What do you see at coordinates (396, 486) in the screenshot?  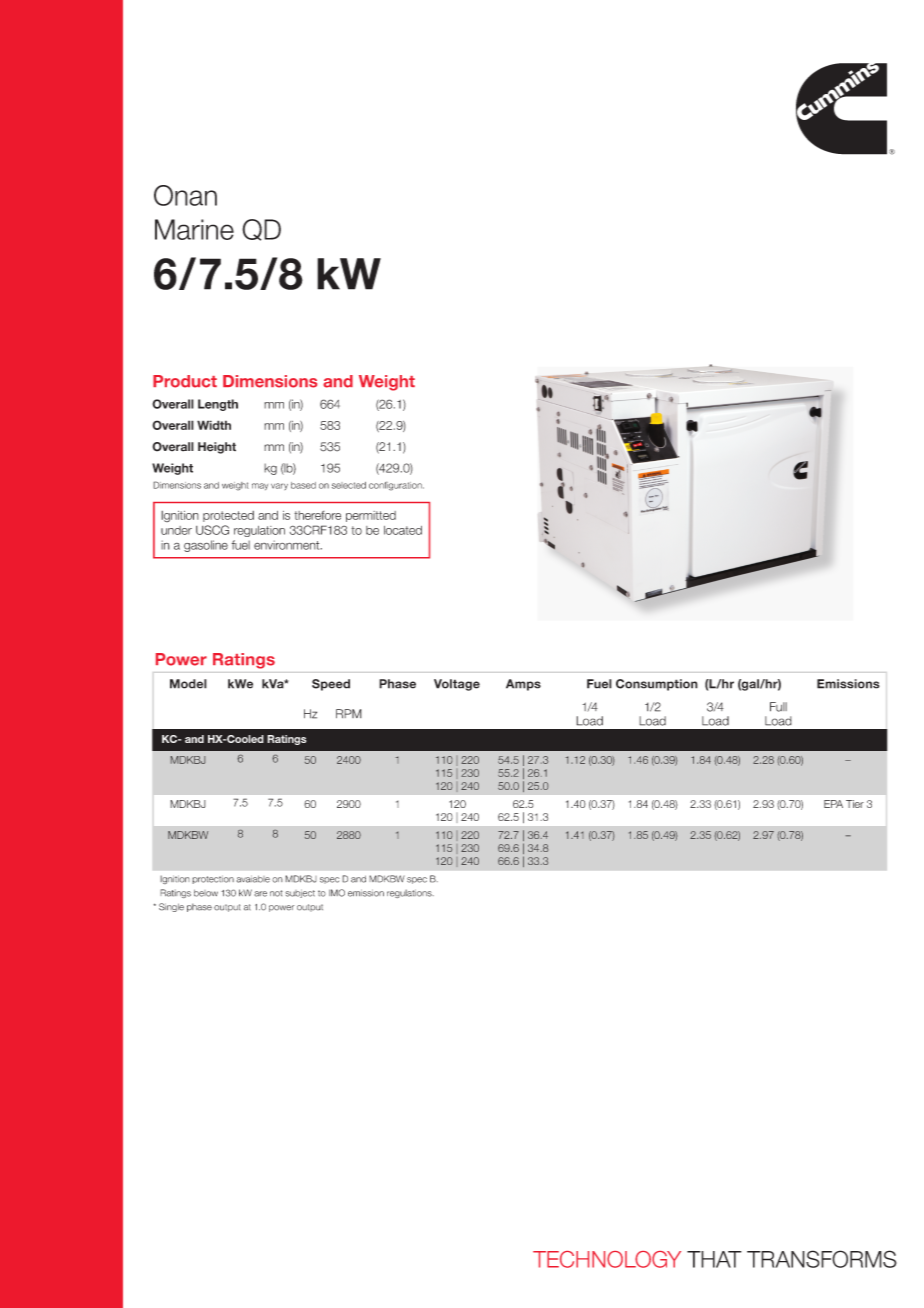 I see `configuration` at bounding box center [396, 486].
